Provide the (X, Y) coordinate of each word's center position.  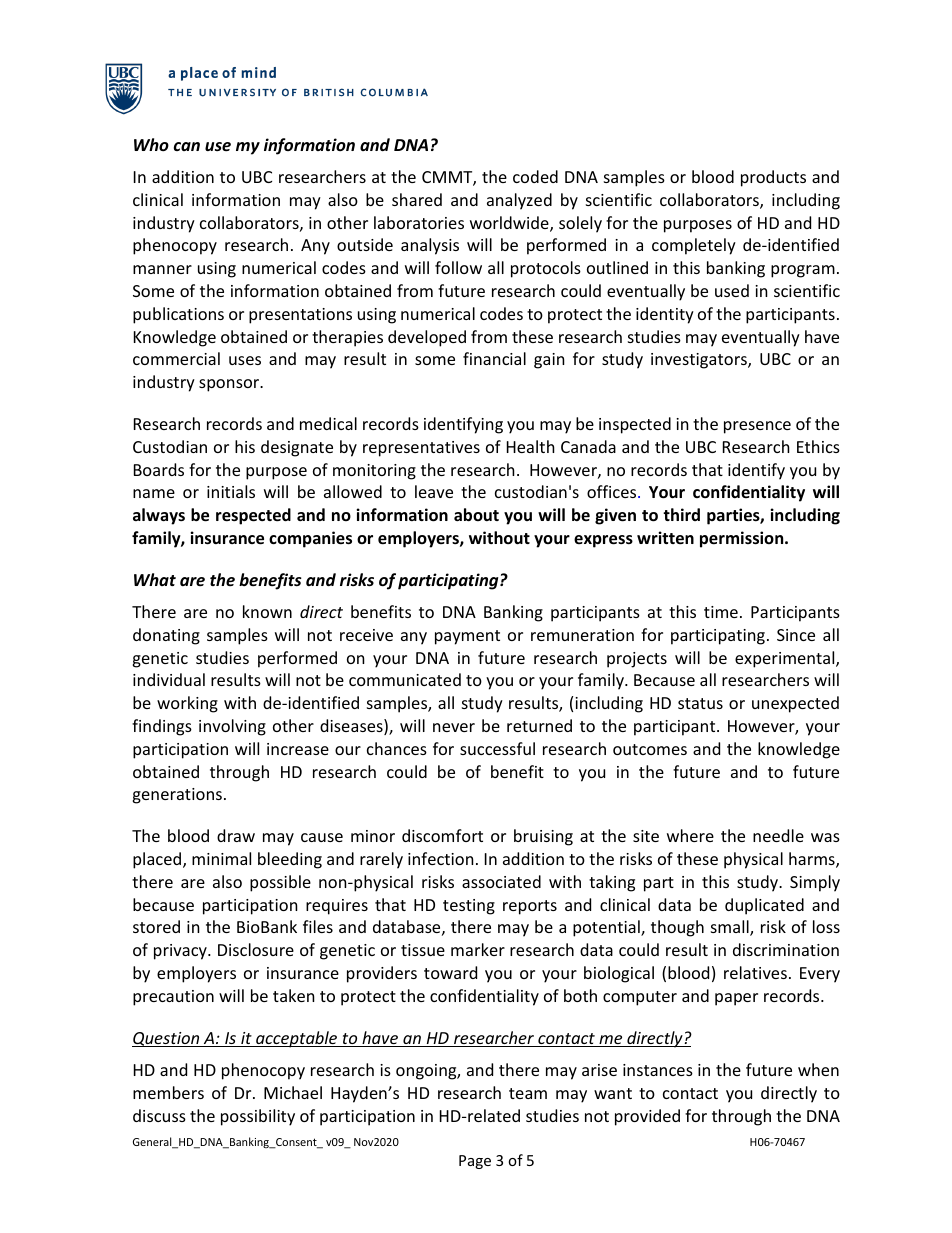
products (773, 178)
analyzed (519, 201)
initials (231, 491)
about (476, 515)
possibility (258, 1117)
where (690, 835)
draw (236, 835)
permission (743, 539)
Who (151, 144)
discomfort (442, 835)
